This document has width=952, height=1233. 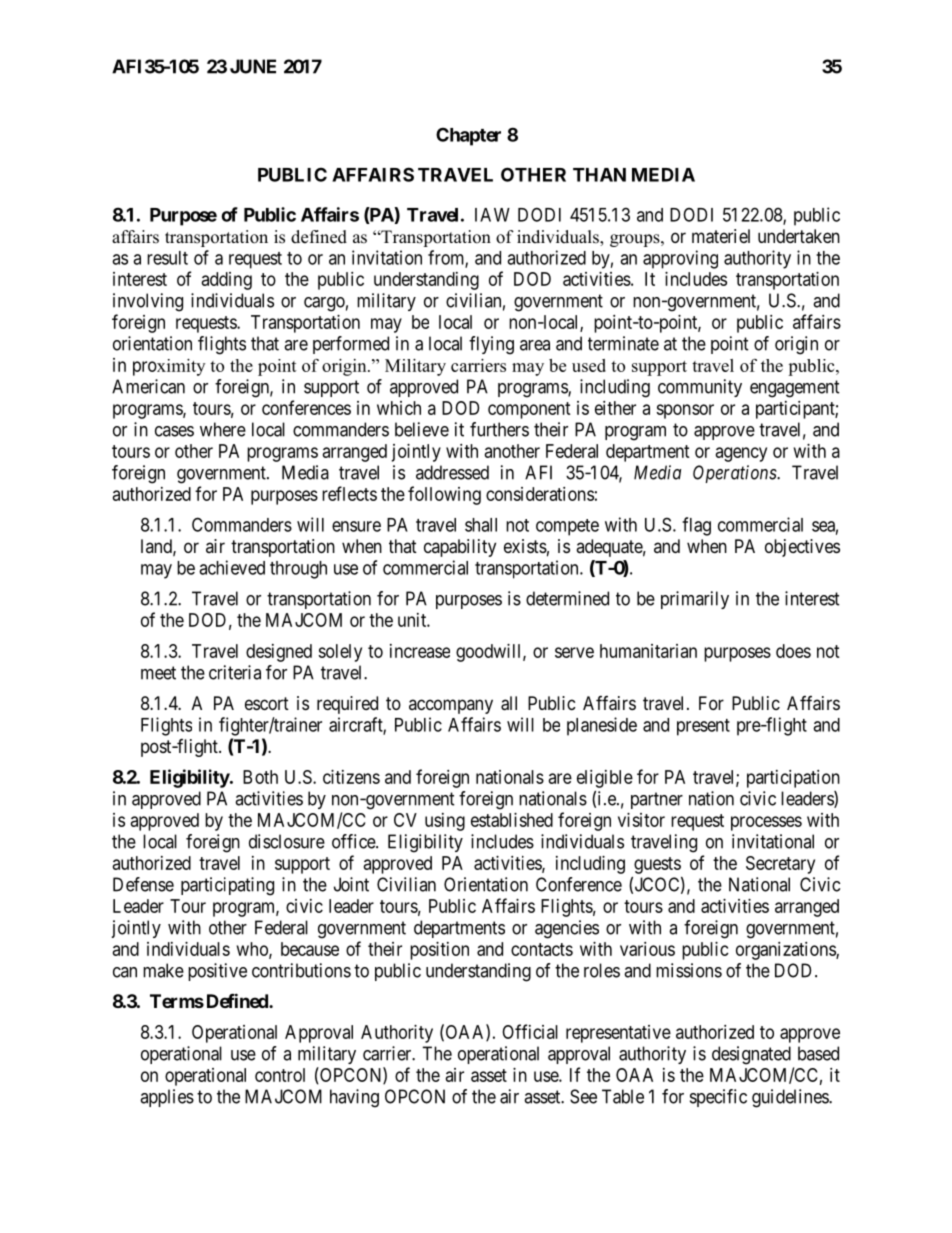 I want to click on achieved, so click(x=232, y=567).
